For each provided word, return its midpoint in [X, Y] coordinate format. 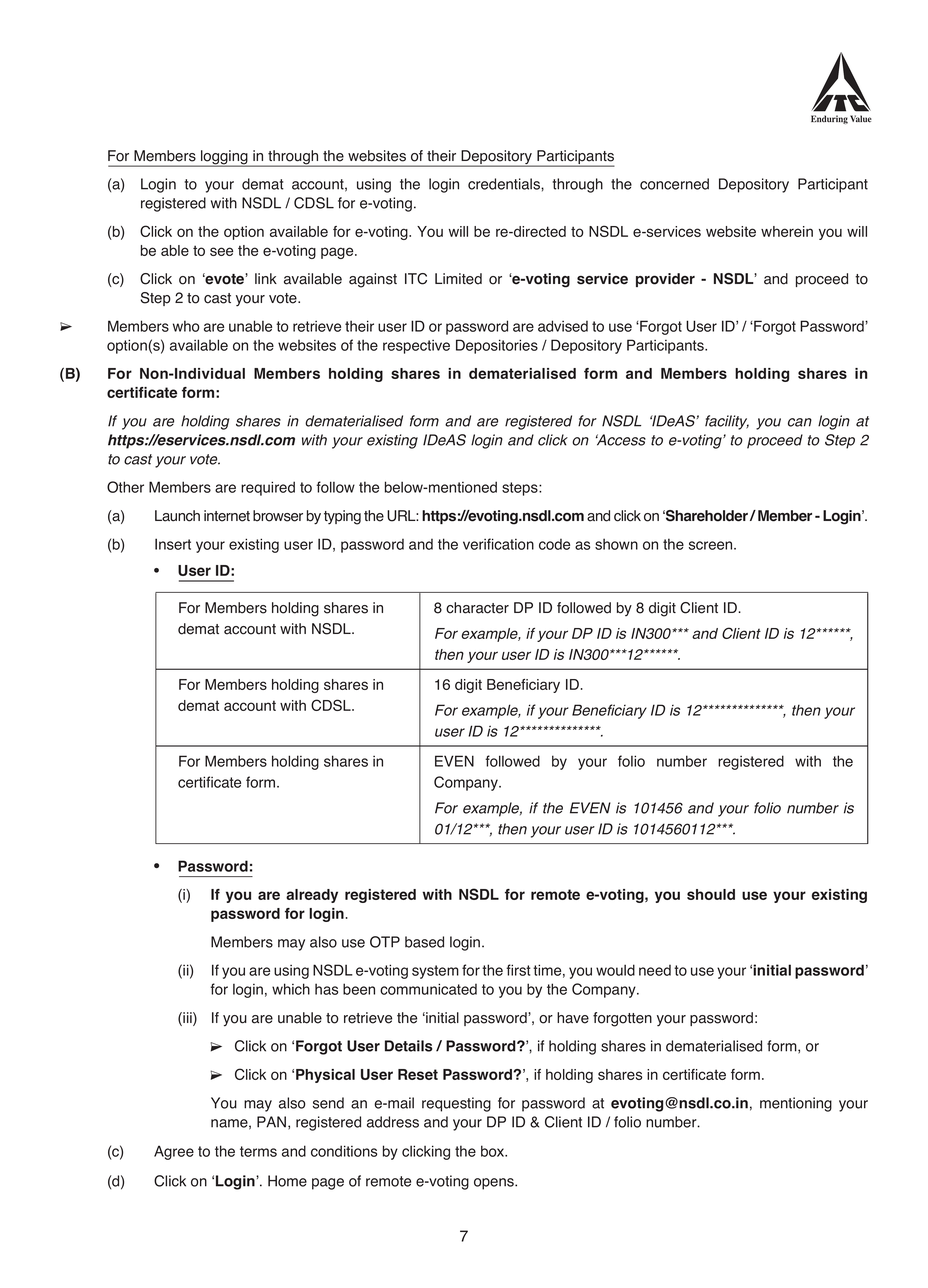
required [268, 488]
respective [416, 347]
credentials [505, 184]
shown [616, 544]
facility [727, 422]
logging [224, 158]
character [477, 608]
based [424, 942]
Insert [173, 544]
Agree [174, 1152]
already [312, 896]
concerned [674, 184]
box [494, 1151]
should [711, 894]
